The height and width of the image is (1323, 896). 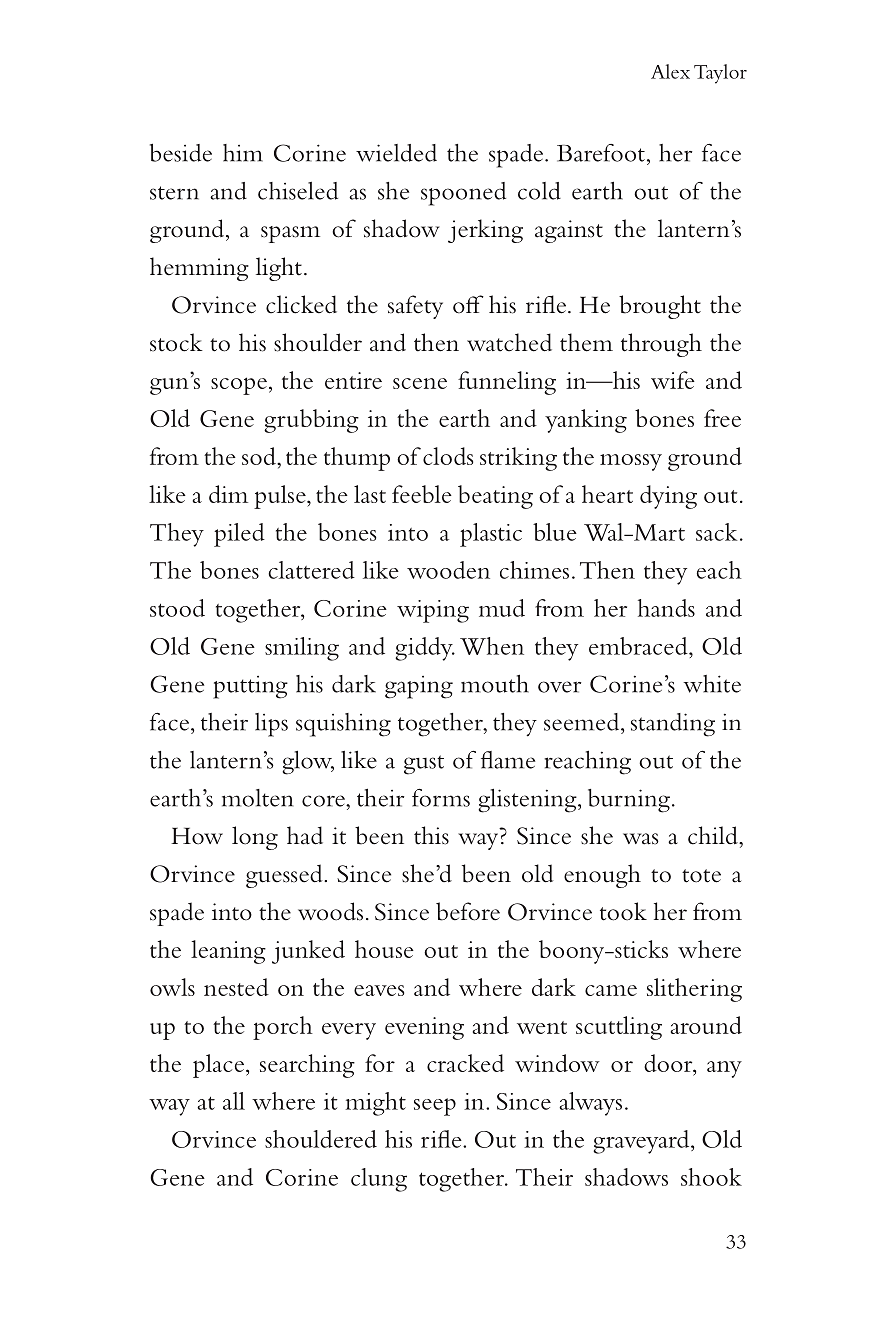 What do you see at coordinates (257, 798) in the image?
I see `molten` at bounding box center [257, 798].
